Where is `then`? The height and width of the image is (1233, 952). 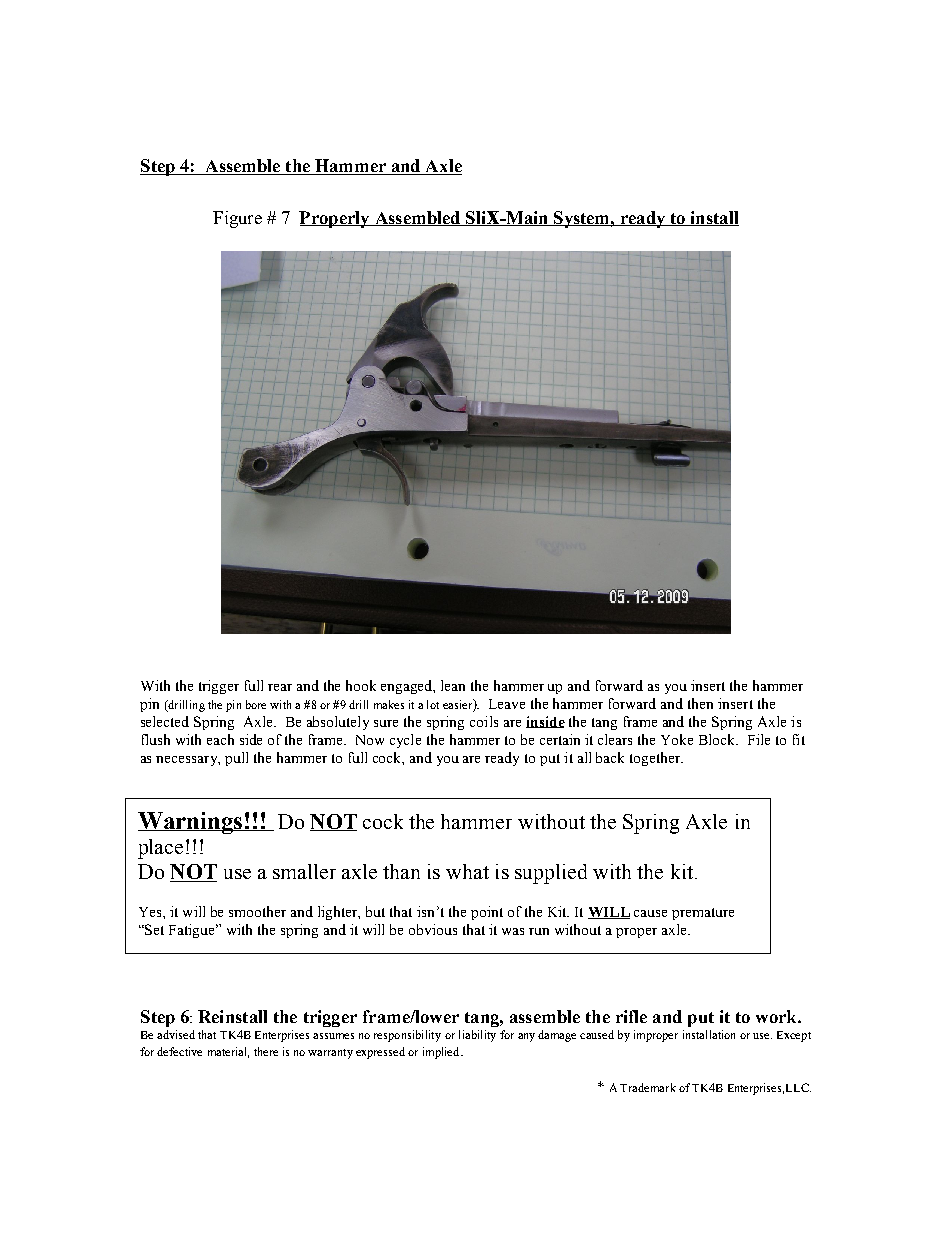
then is located at coordinates (700, 703).
